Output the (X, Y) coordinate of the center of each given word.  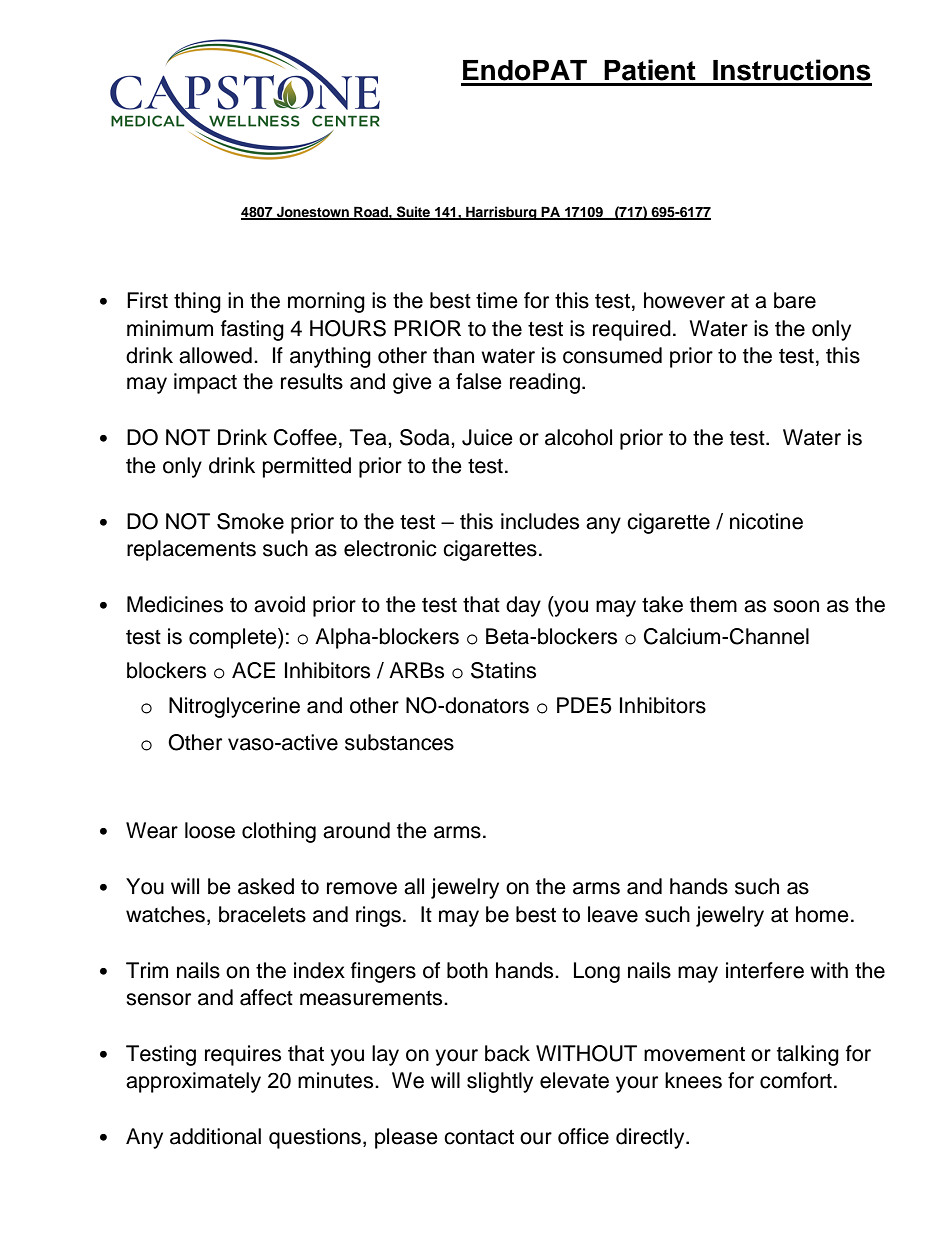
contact (479, 1137)
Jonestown (313, 212)
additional (215, 1136)
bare (795, 300)
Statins (503, 670)
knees (693, 1080)
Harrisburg (501, 213)
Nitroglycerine (234, 707)
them (713, 604)
